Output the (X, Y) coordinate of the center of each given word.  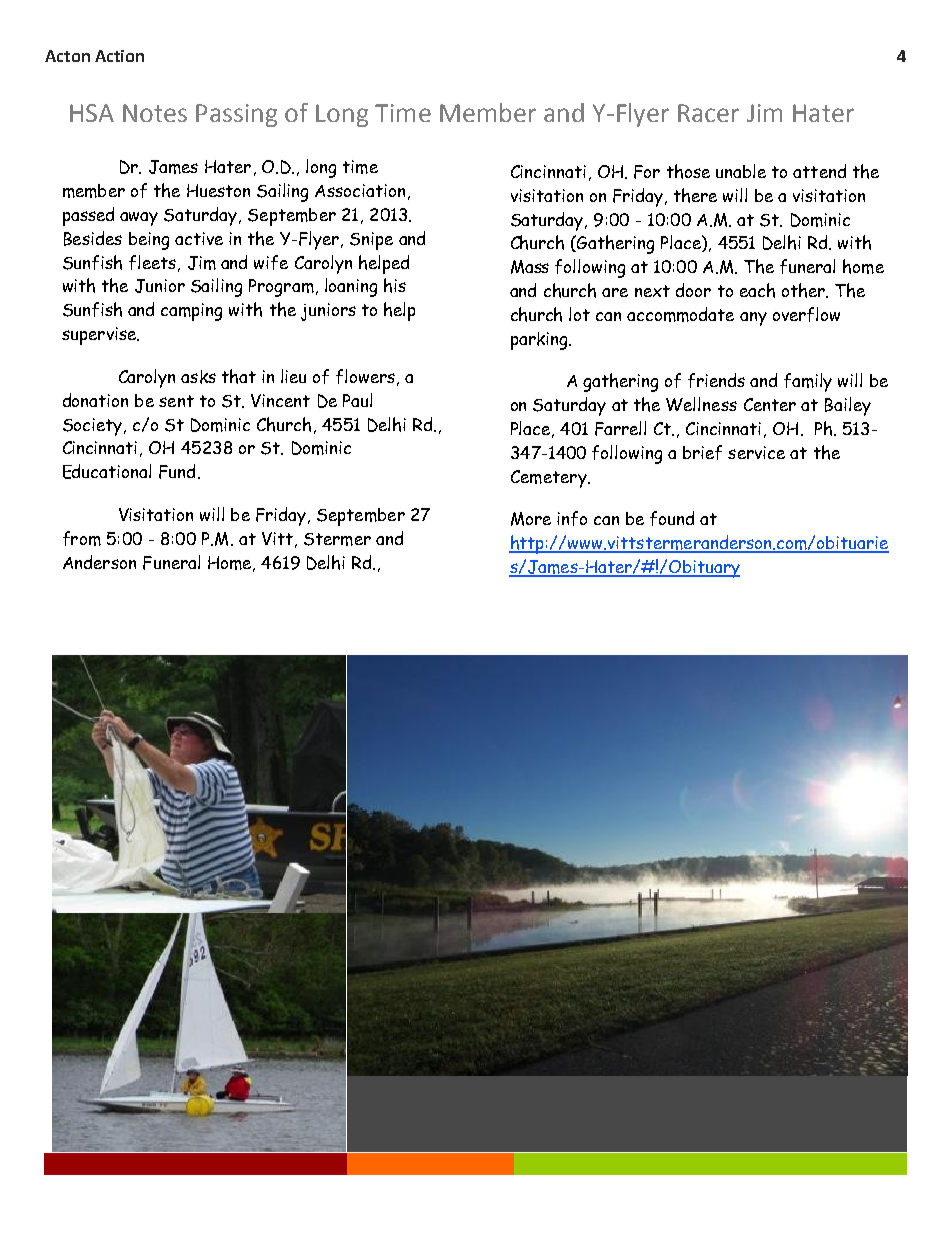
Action (119, 56)
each (757, 290)
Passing (236, 115)
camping (191, 312)
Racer (708, 113)
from (82, 538)
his (395, 285)
